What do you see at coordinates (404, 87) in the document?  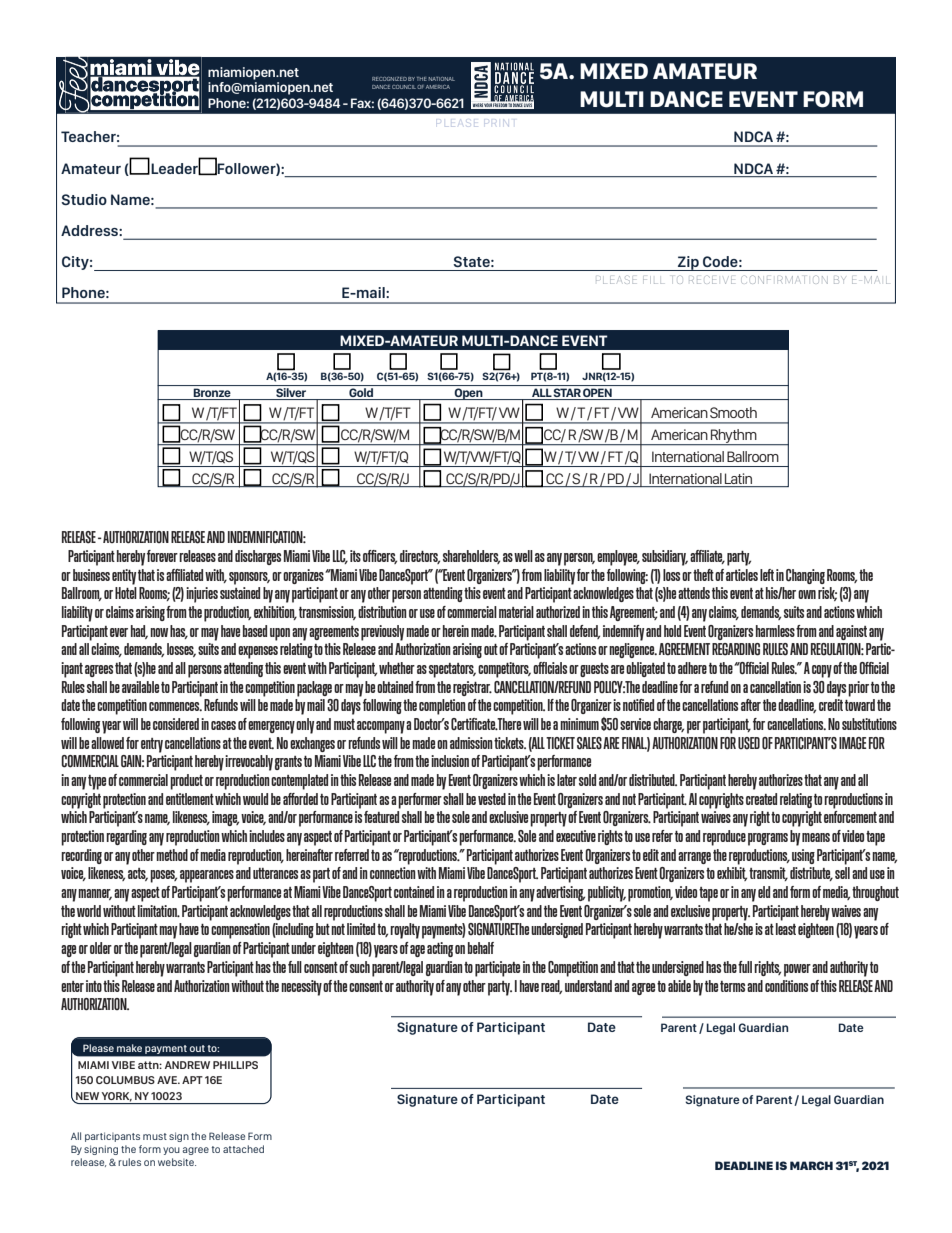 I see `COUNCIL` at bounding box center [404, 87].
